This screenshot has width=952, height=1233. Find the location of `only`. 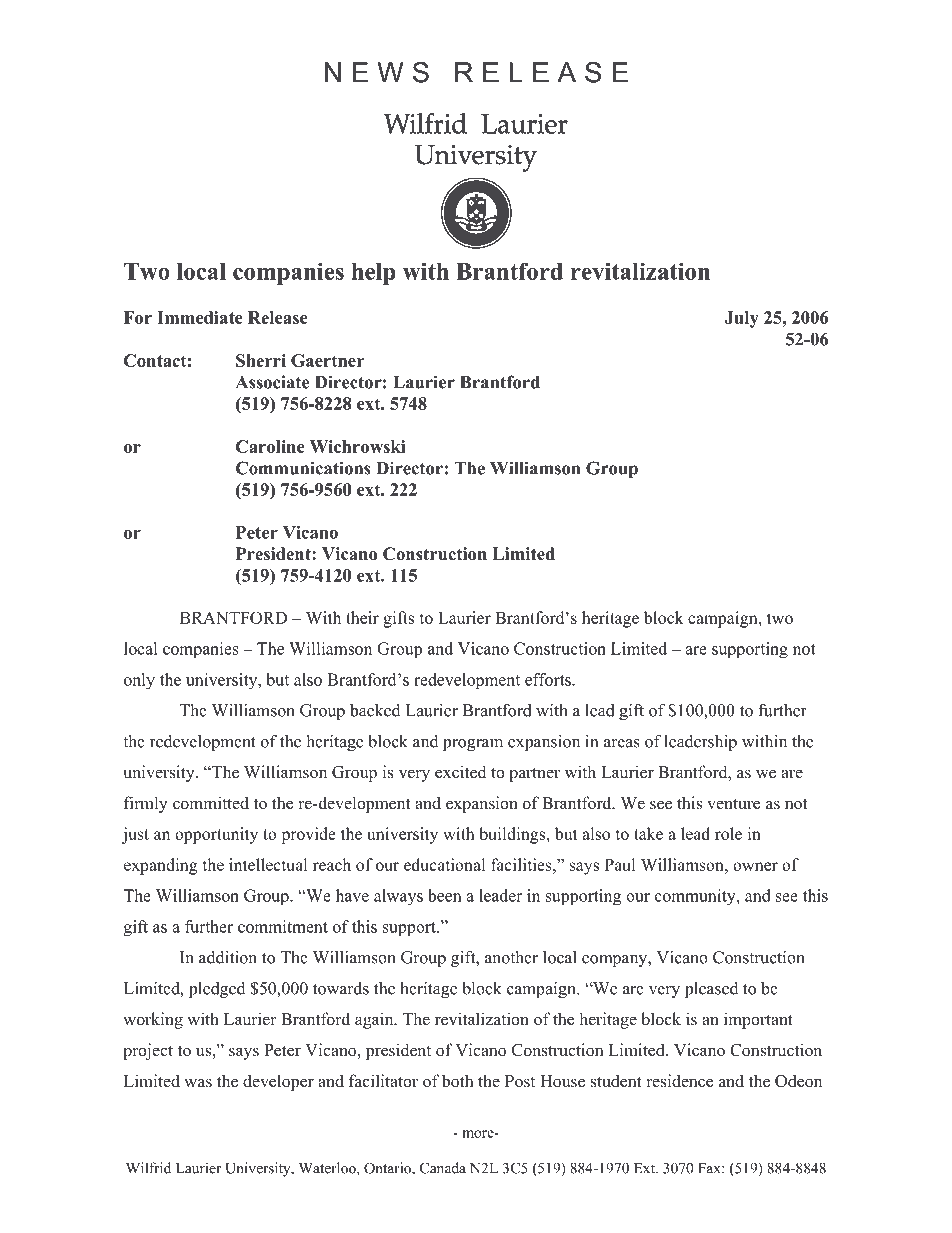

only is located at coordinates (139, 681).
